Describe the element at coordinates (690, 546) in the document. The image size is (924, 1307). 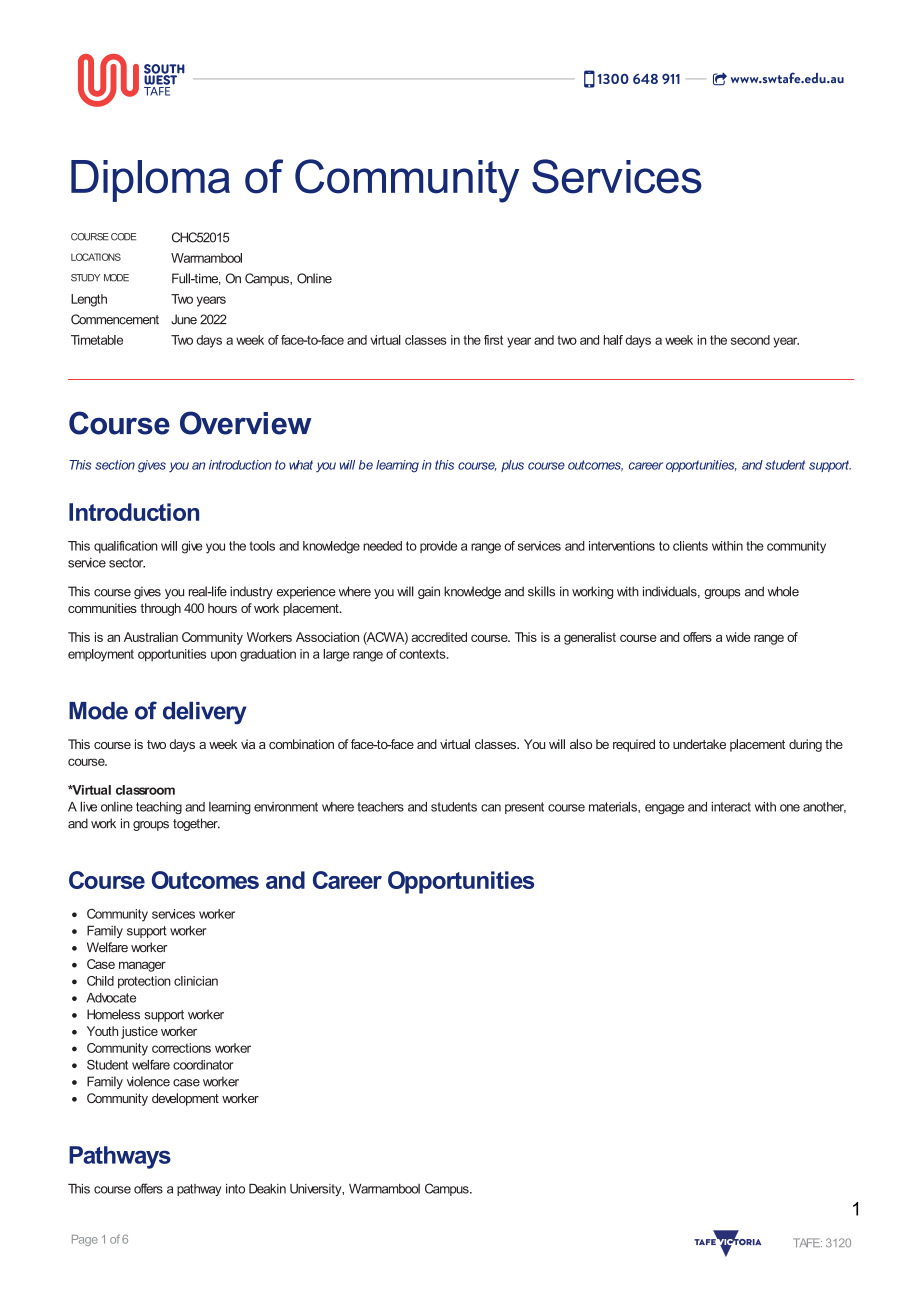
I see `clients` at that location.
